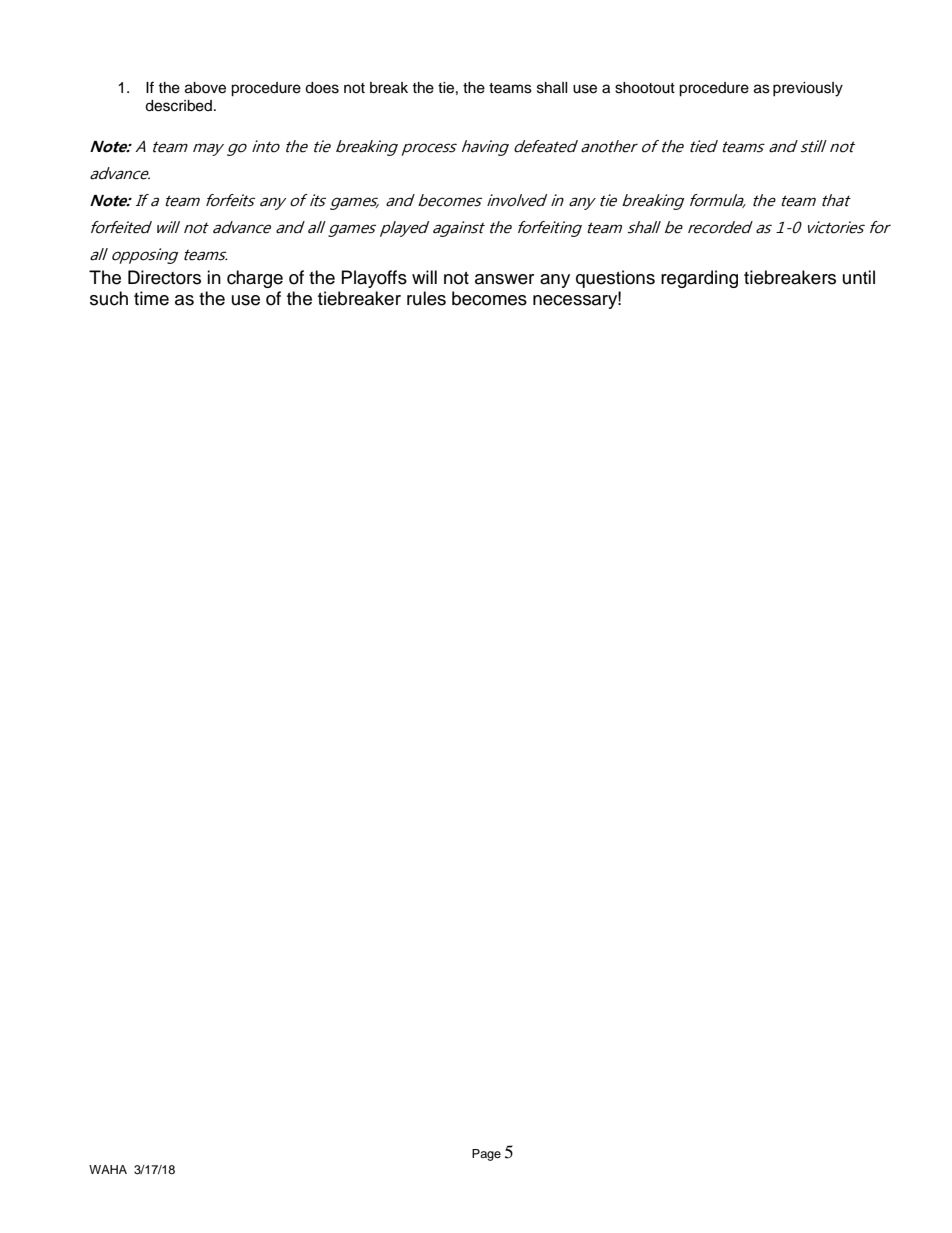  I want to click on answer, so click(504, 279).
